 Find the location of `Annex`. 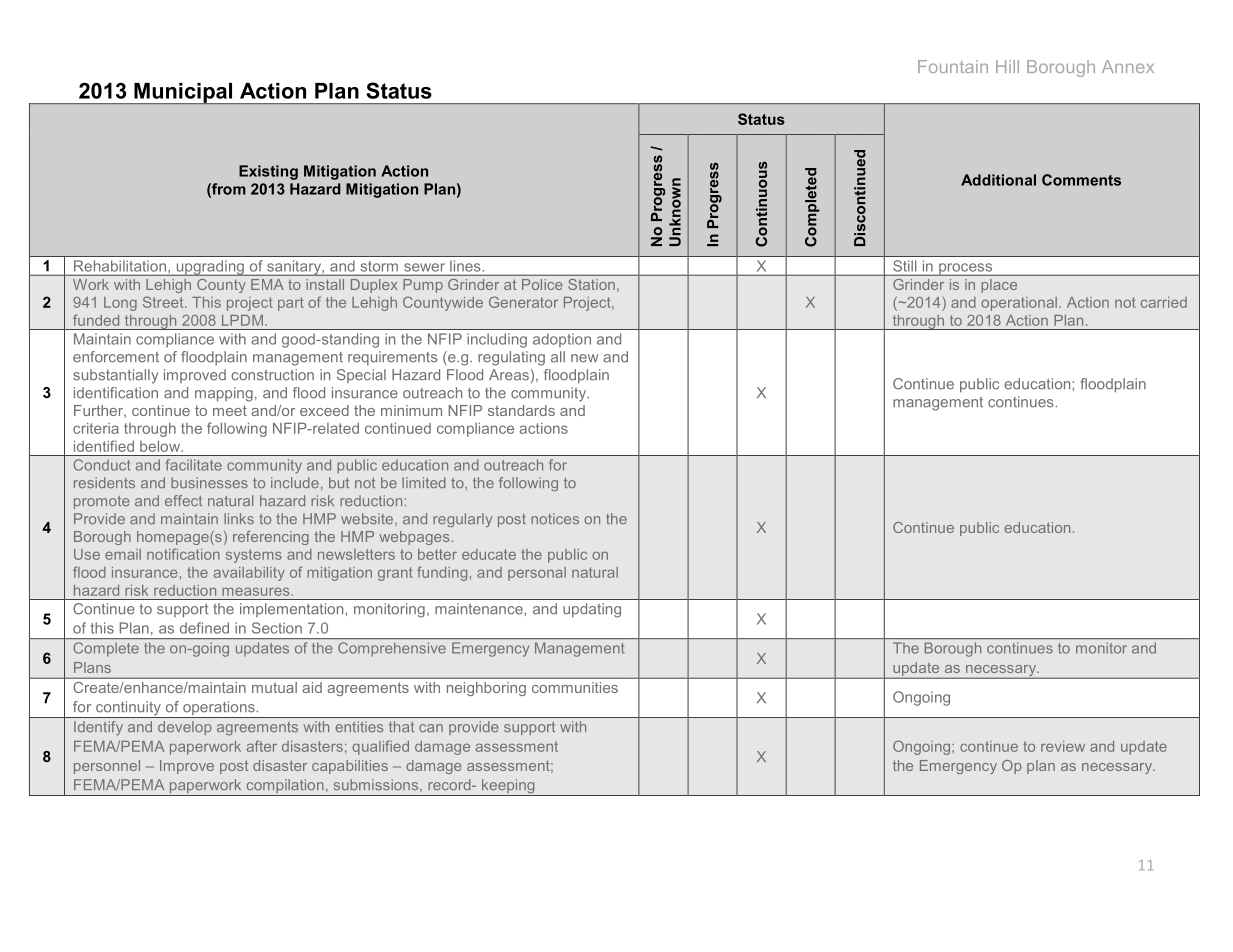

Annex is located at coordinates (1128, 66).
